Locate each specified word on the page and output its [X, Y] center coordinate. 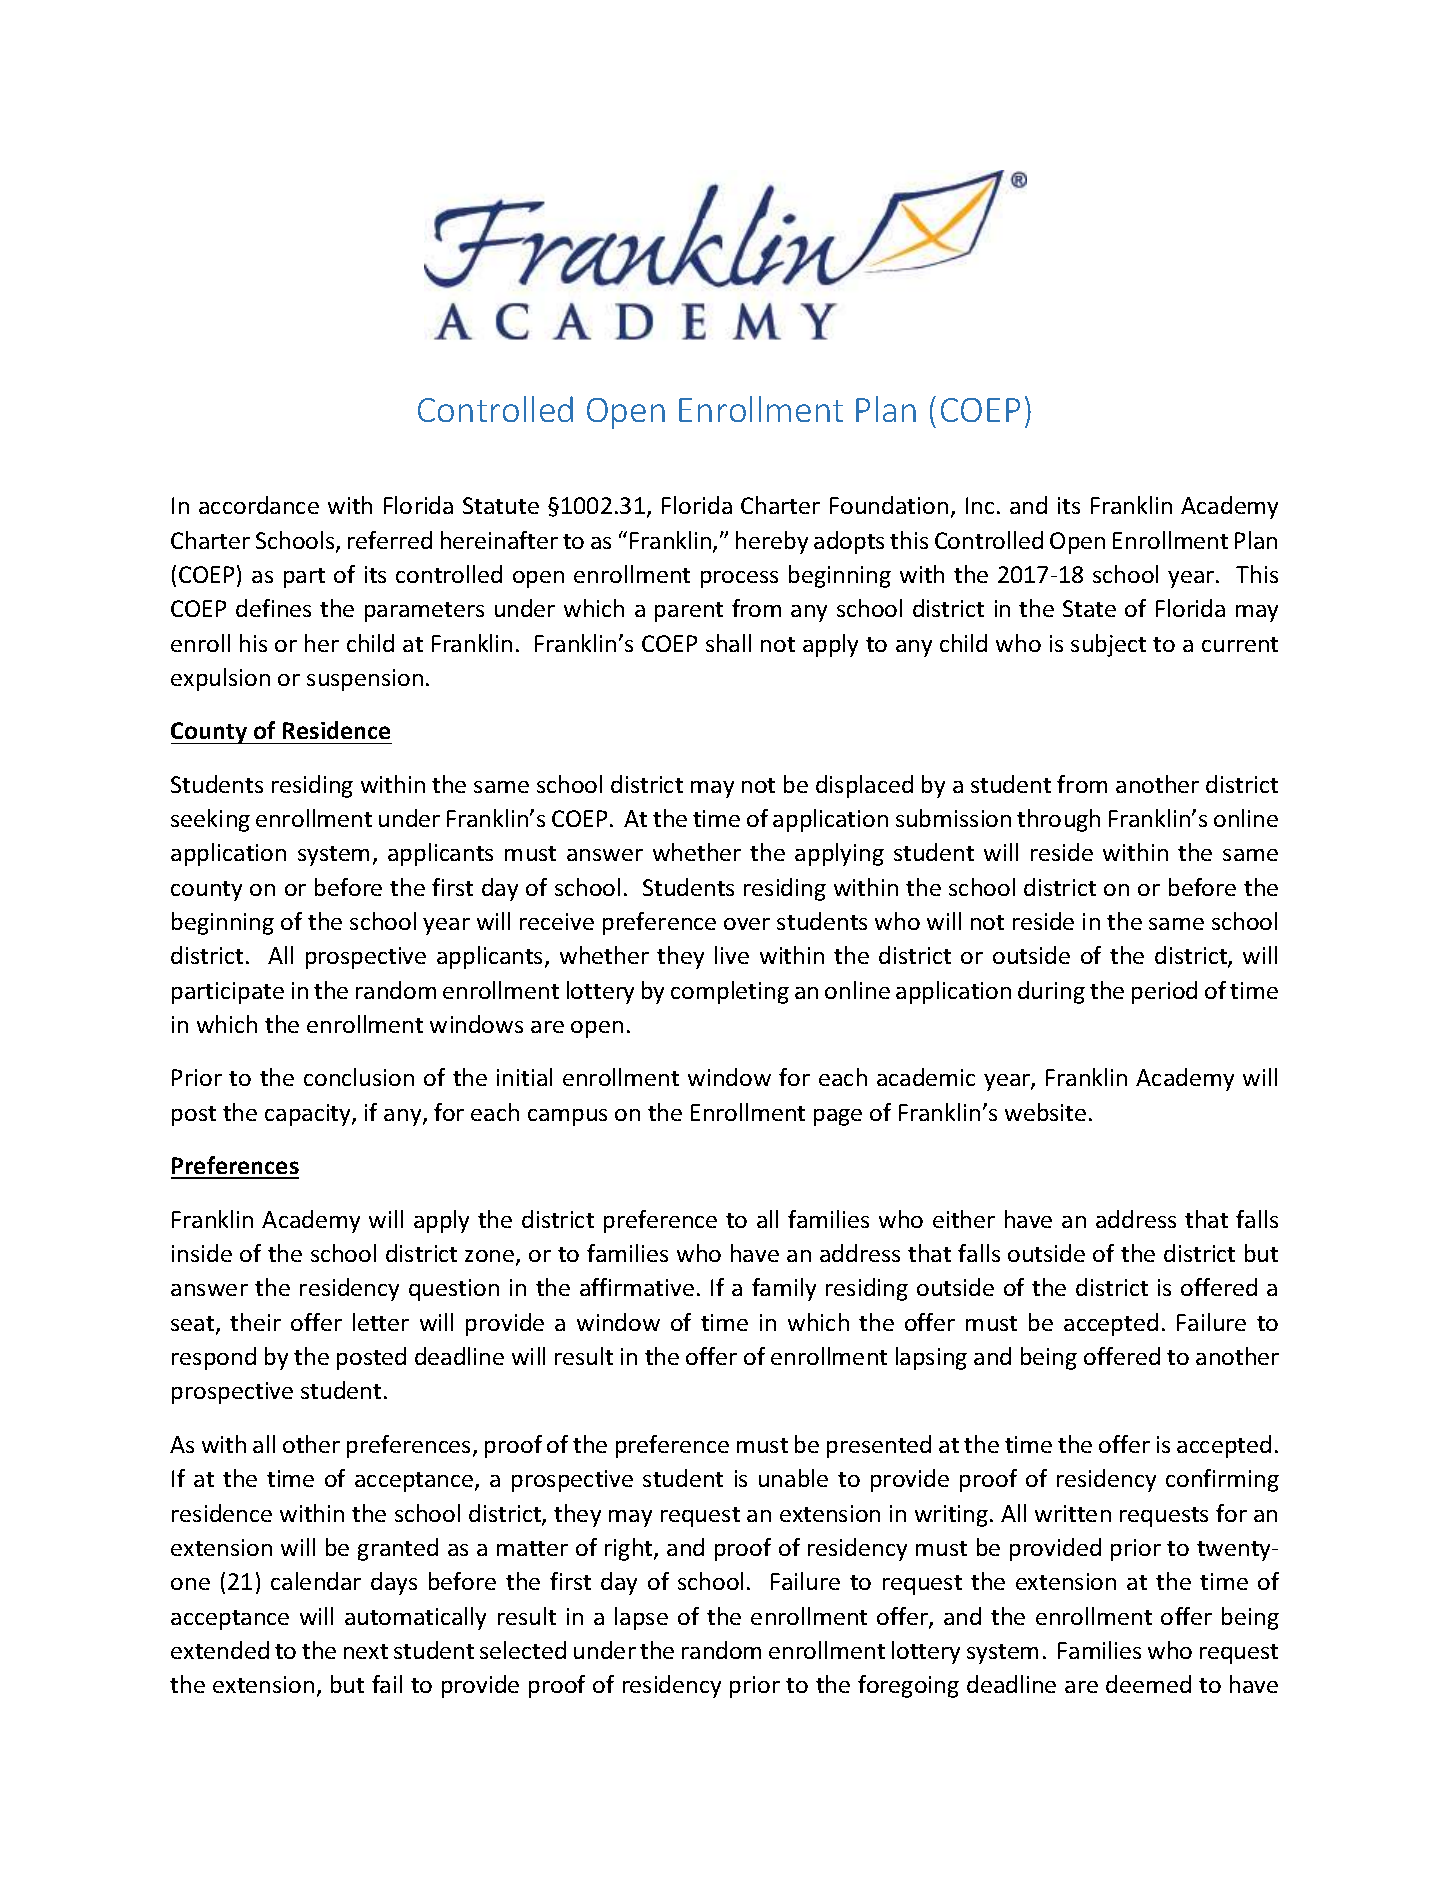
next [366, 1651]
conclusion [359, 1077]
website [1045, 1112]
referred [390, 540]
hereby [772, 542]
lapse [641, 1618]
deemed [1148, 1684]
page [838, 1117]
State [1089, 608]
